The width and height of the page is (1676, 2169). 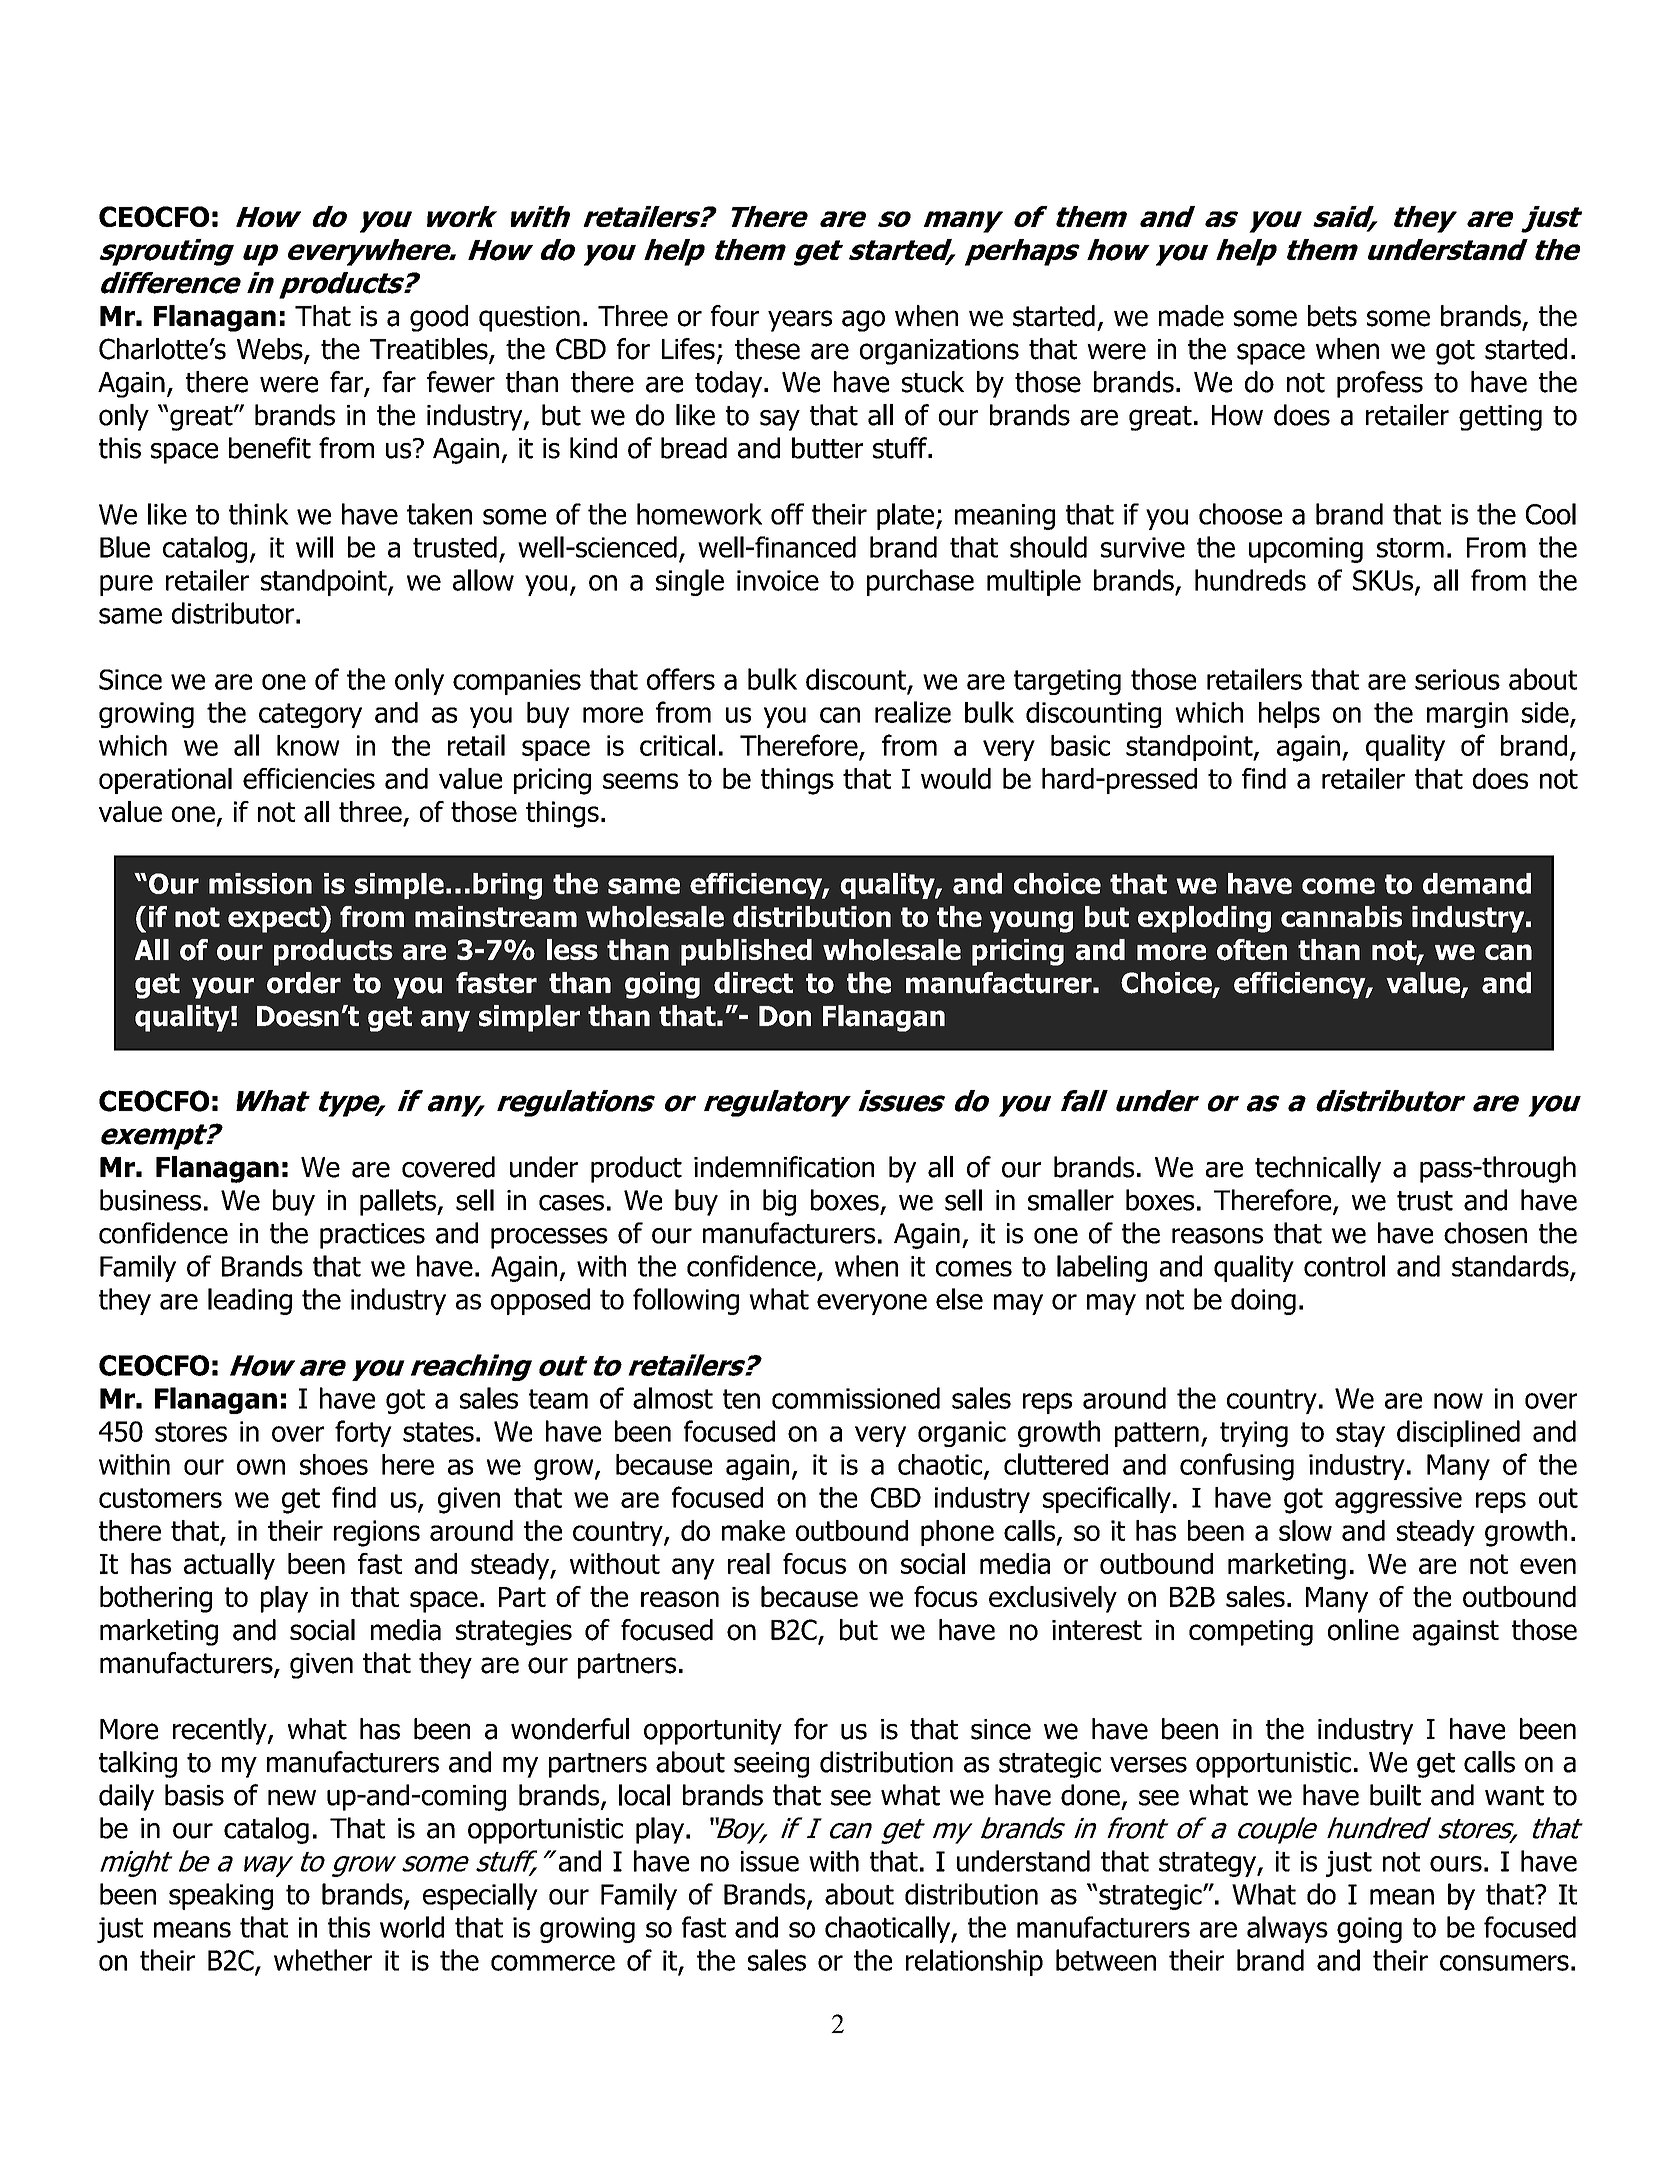 I want to click on speaking, so click(x=221, y=1896).
